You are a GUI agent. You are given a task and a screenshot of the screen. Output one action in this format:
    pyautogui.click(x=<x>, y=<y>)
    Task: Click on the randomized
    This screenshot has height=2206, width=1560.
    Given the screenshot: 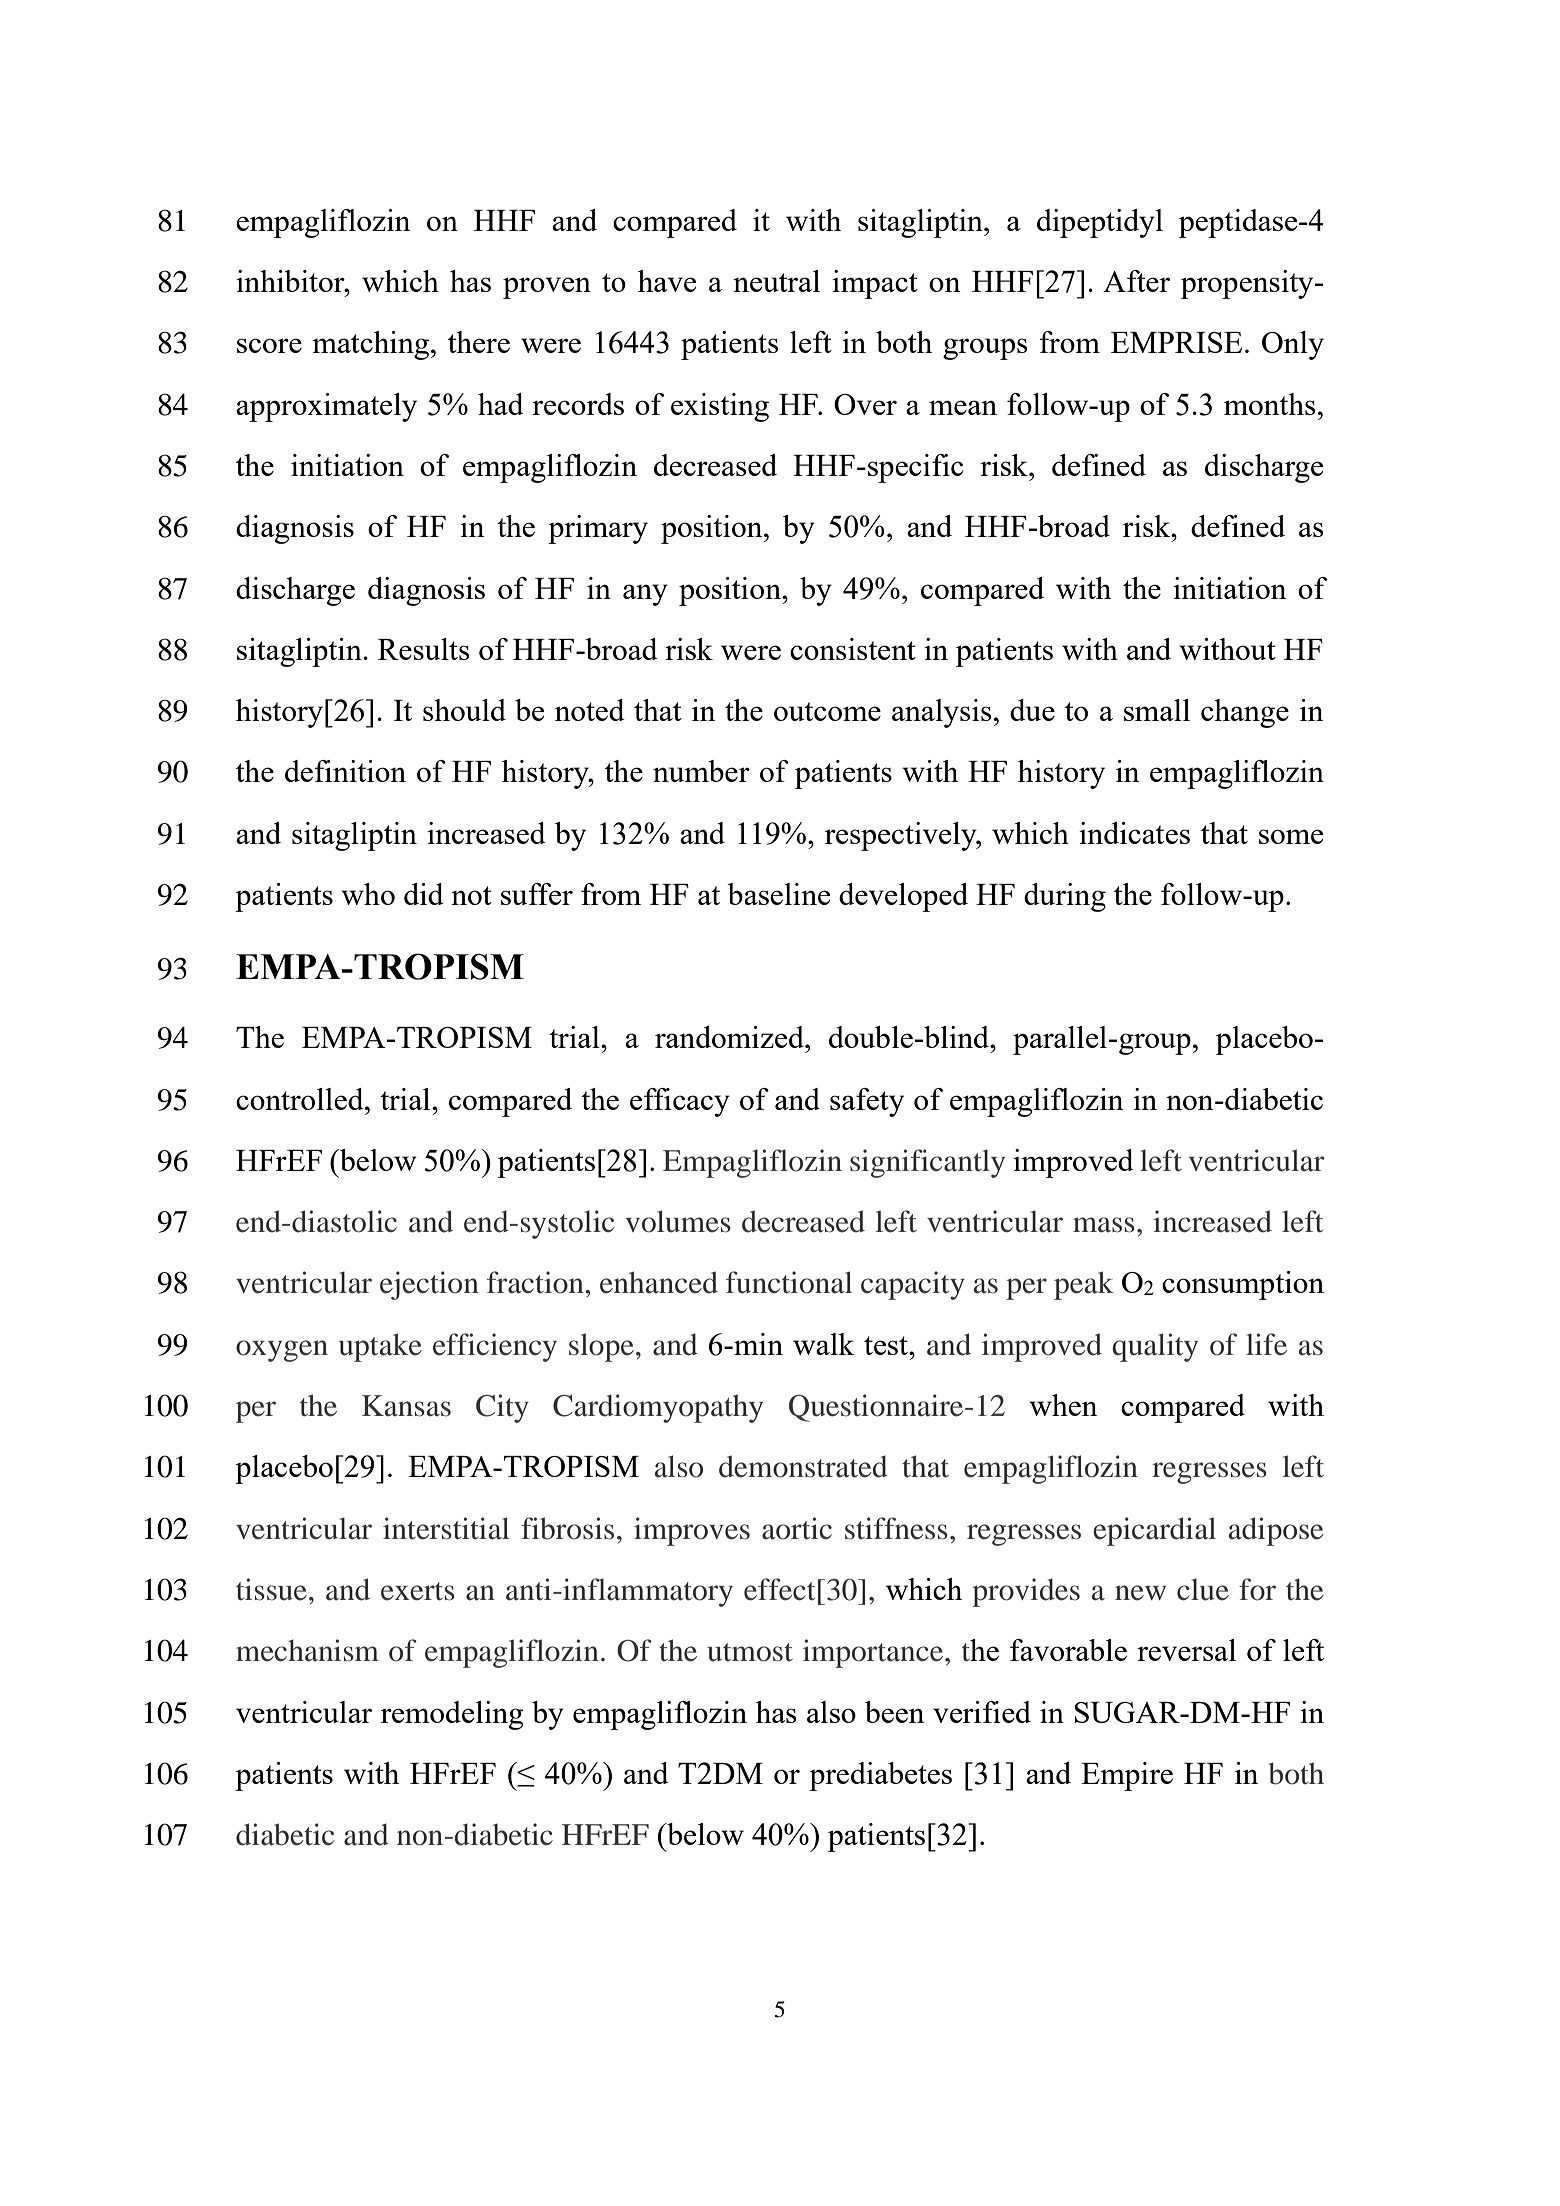 What is the action you would take?
    pyautogui.click(x=730, y=1037)
